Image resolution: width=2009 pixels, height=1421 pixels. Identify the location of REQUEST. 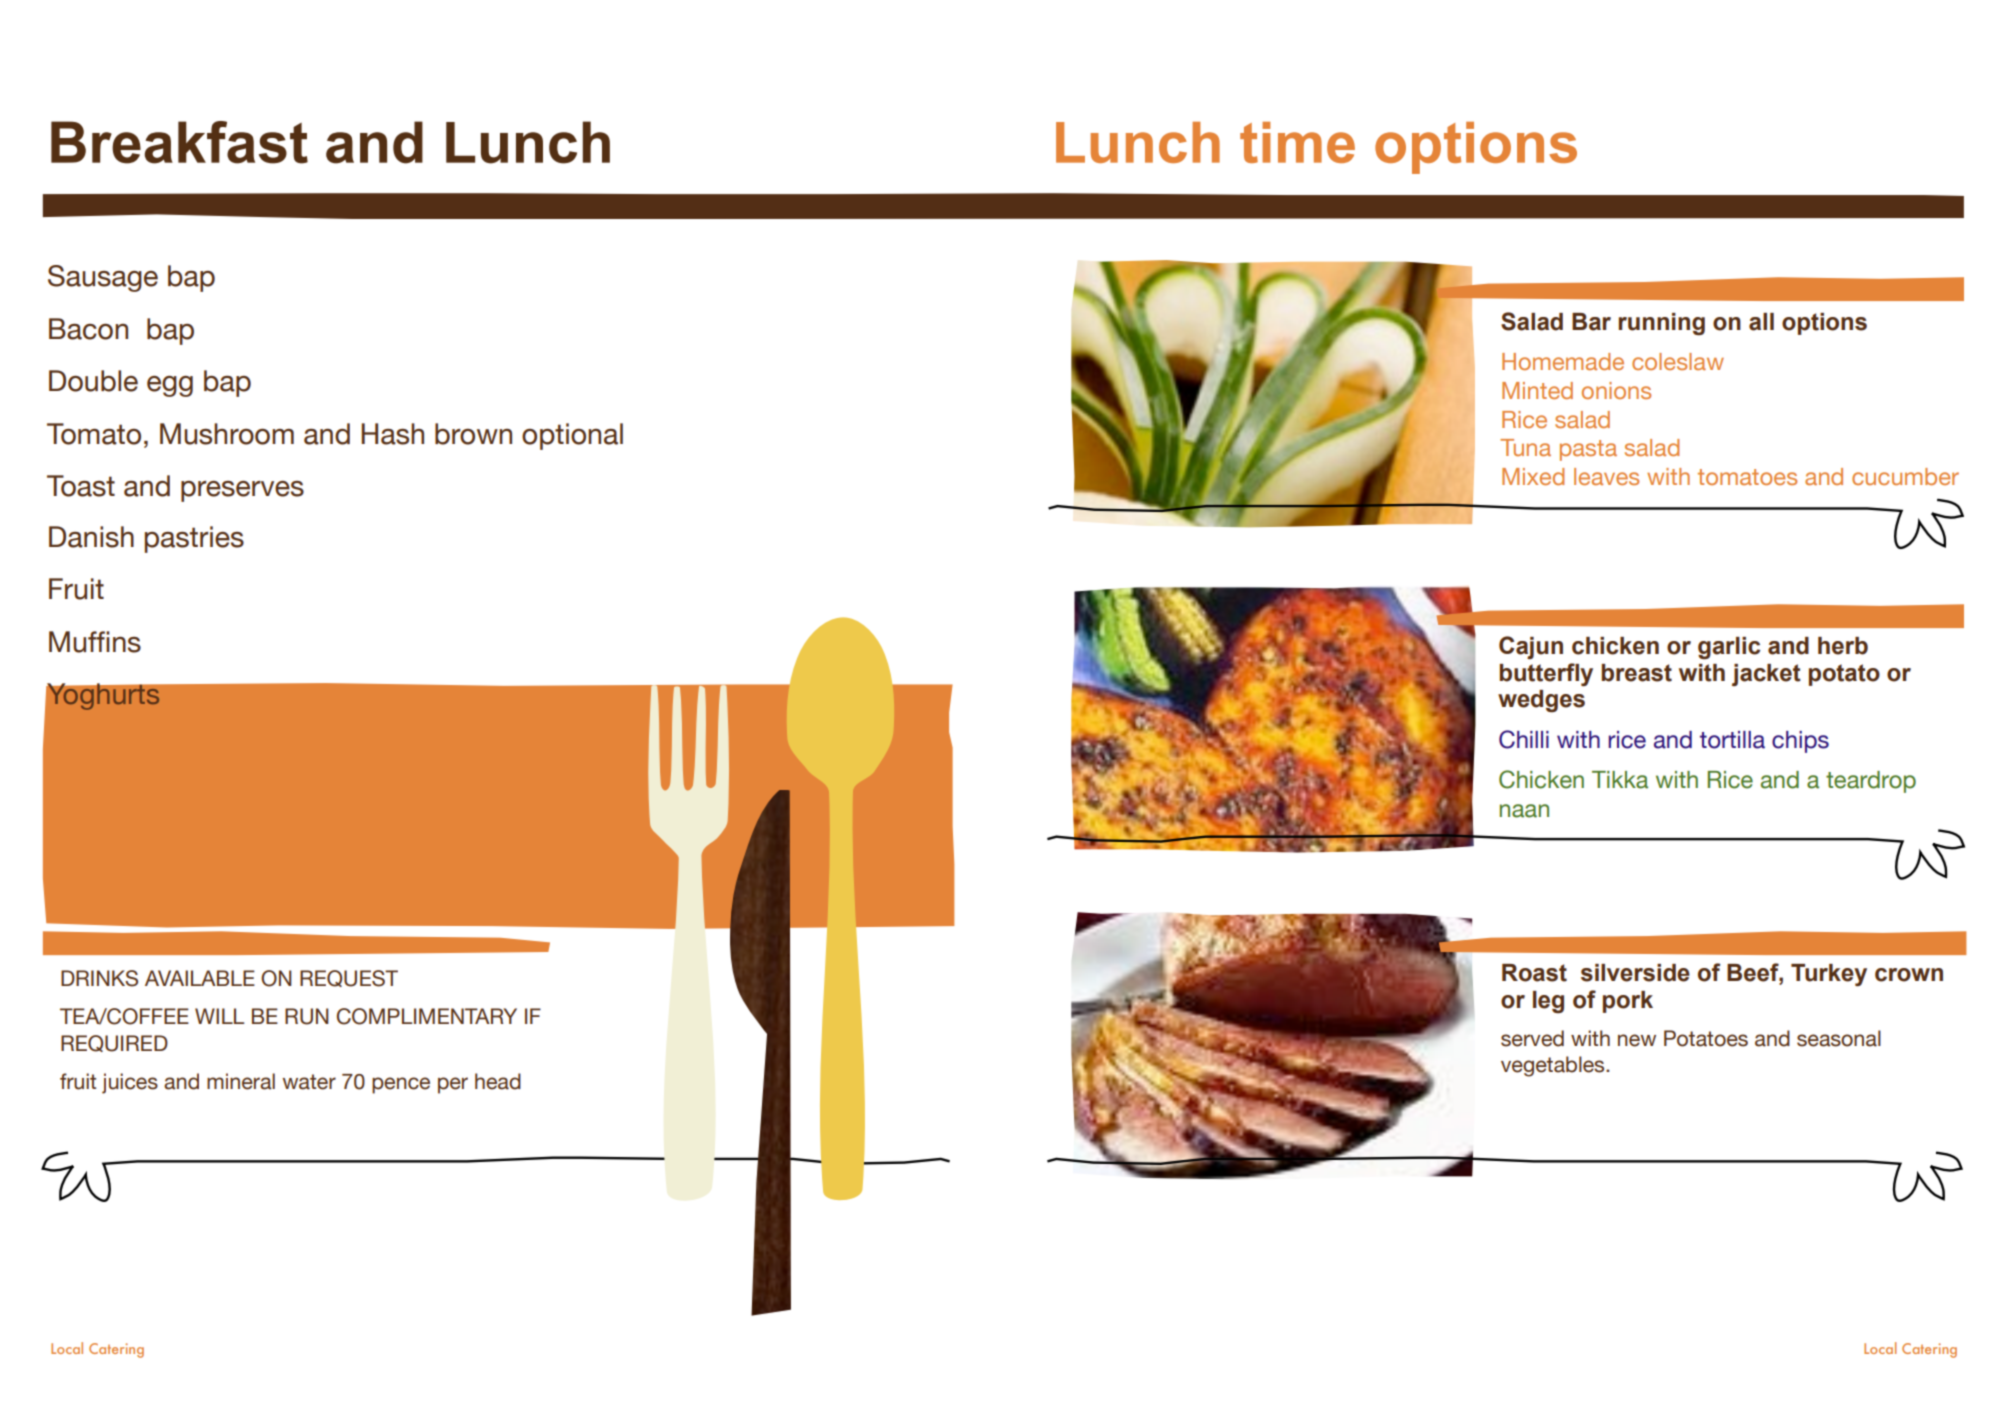
(349, 978).
